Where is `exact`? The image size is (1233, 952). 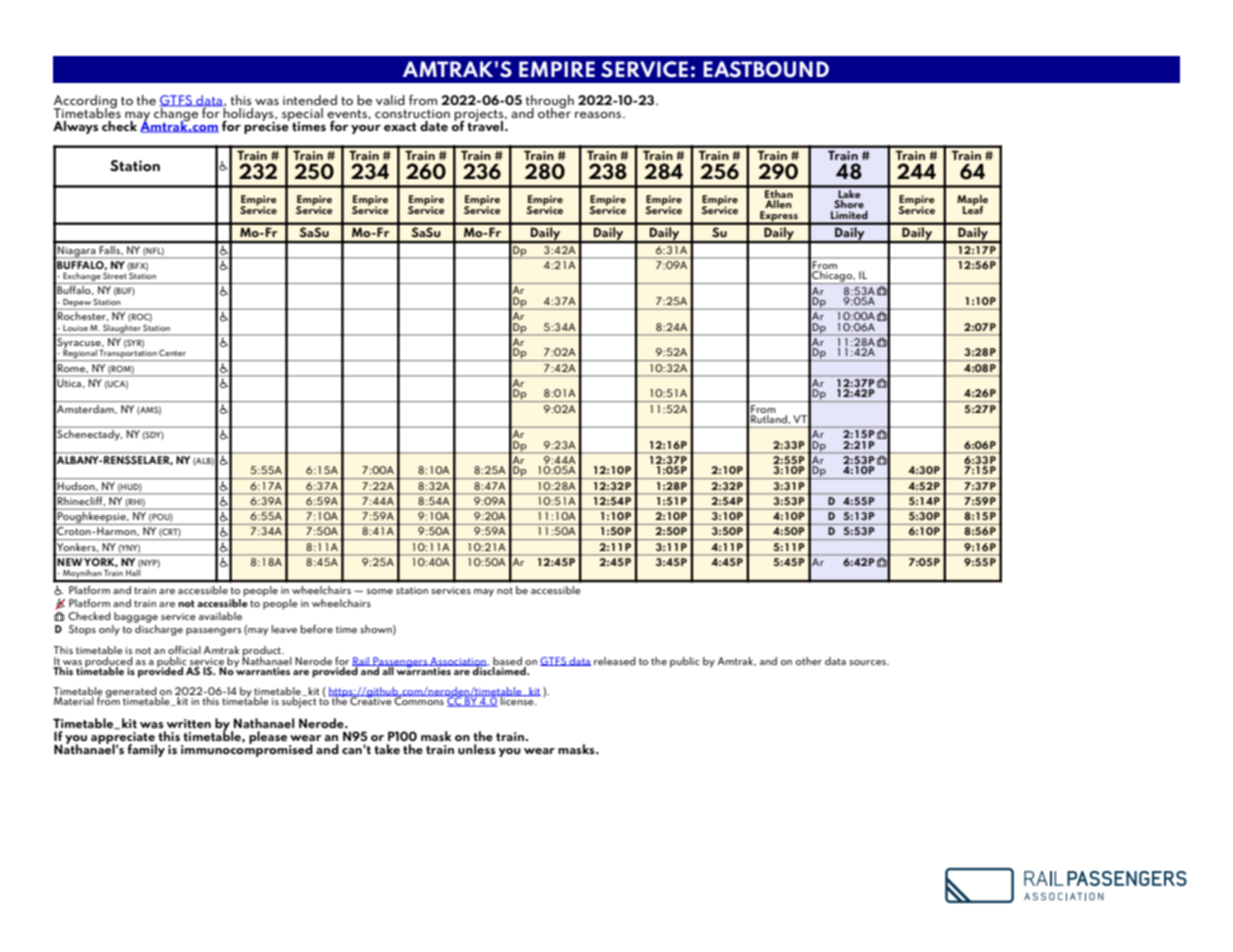
exact is located at coordinates (400, 126).
